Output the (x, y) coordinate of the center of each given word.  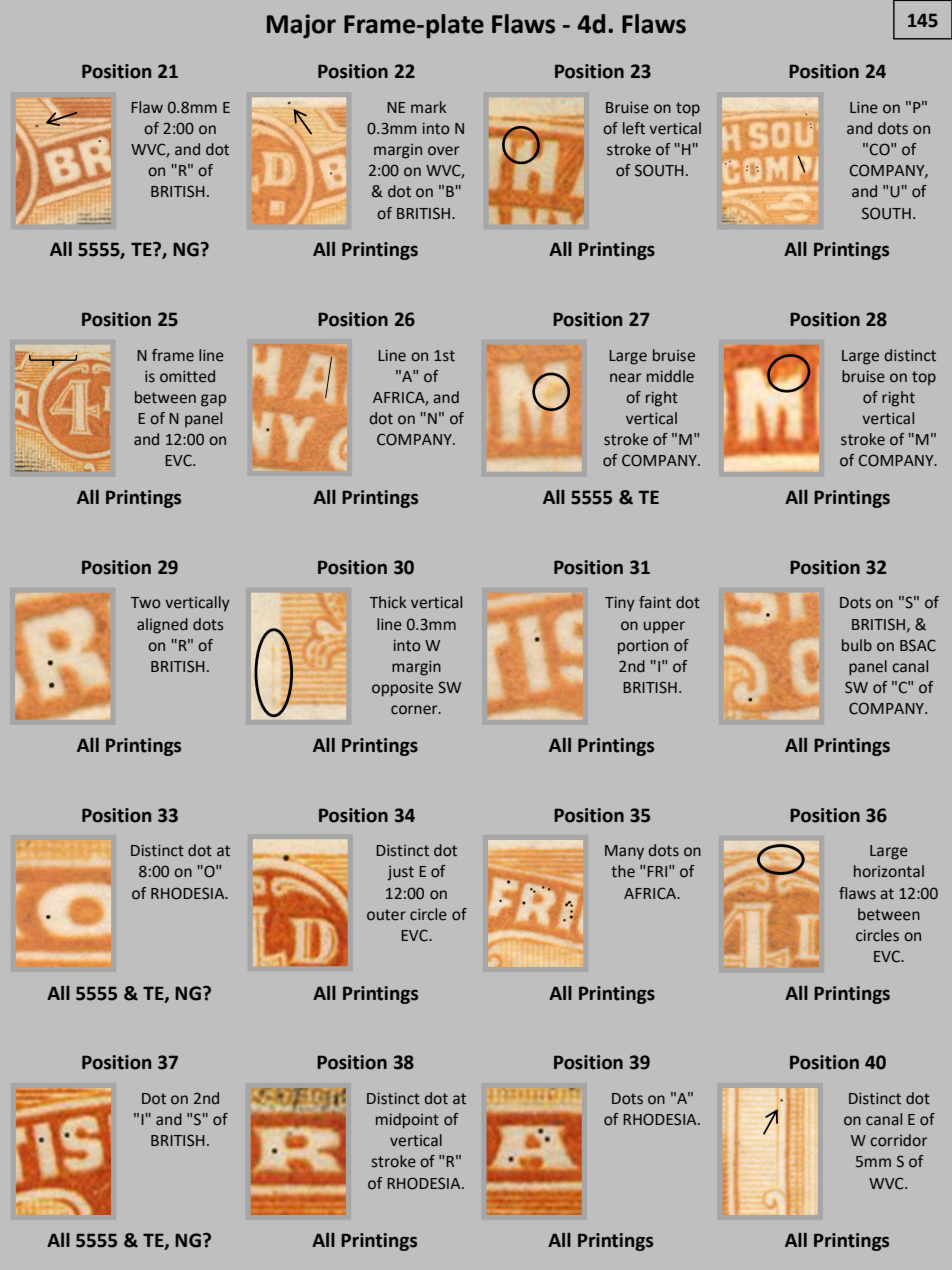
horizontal (889, 871)
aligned (162, 626)
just (400, 873)
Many (624, 852)
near (625, 378)
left (634, 128)
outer (386, 915)
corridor (898, 1140)
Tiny (620, 604)
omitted (187, 376)
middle (670, 376)
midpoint (407, 1121)
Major (301, 26)
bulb (857, 645)
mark (429, 107)
